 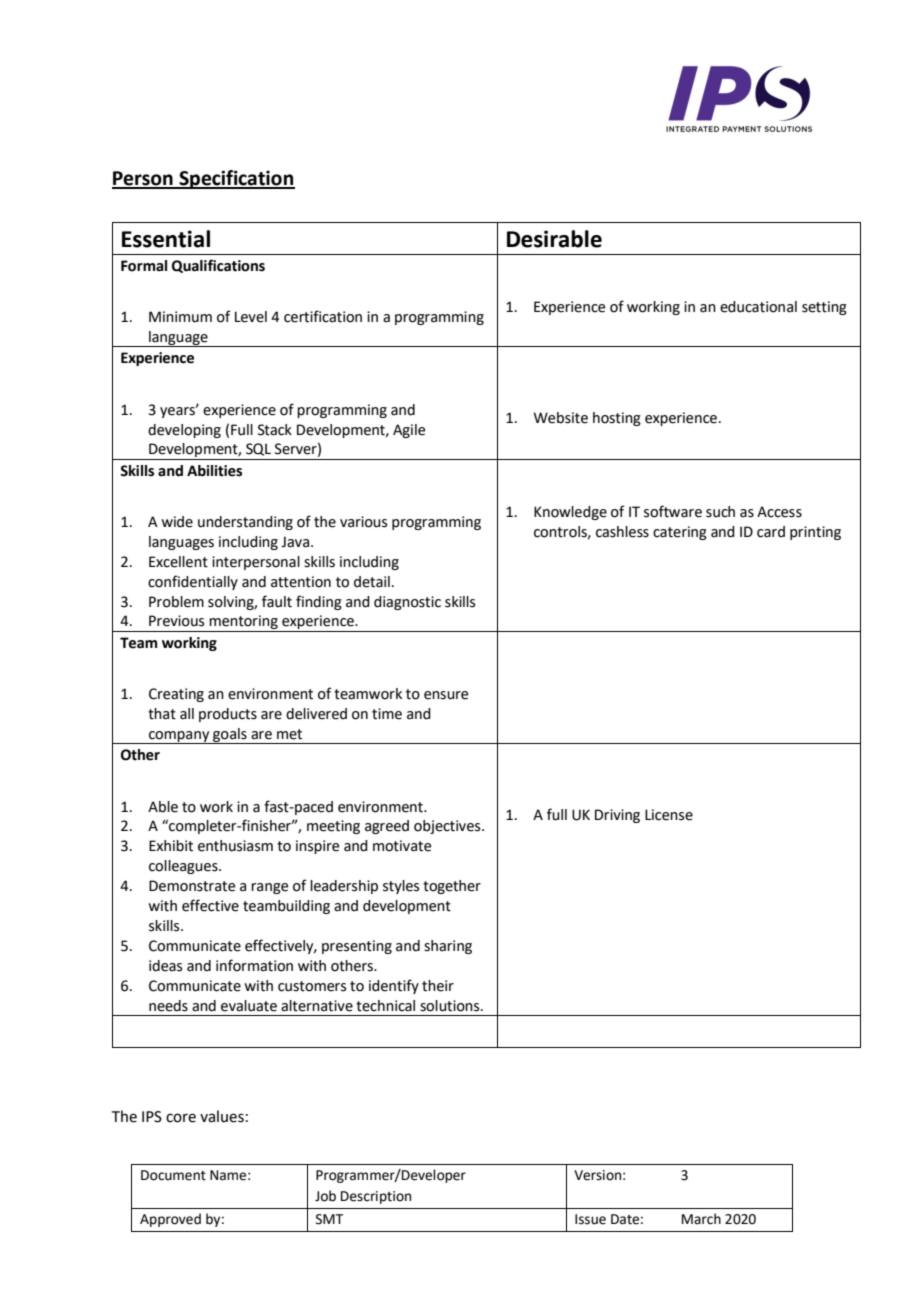 I want to click on Abilities, so click(x=214, y=471).
